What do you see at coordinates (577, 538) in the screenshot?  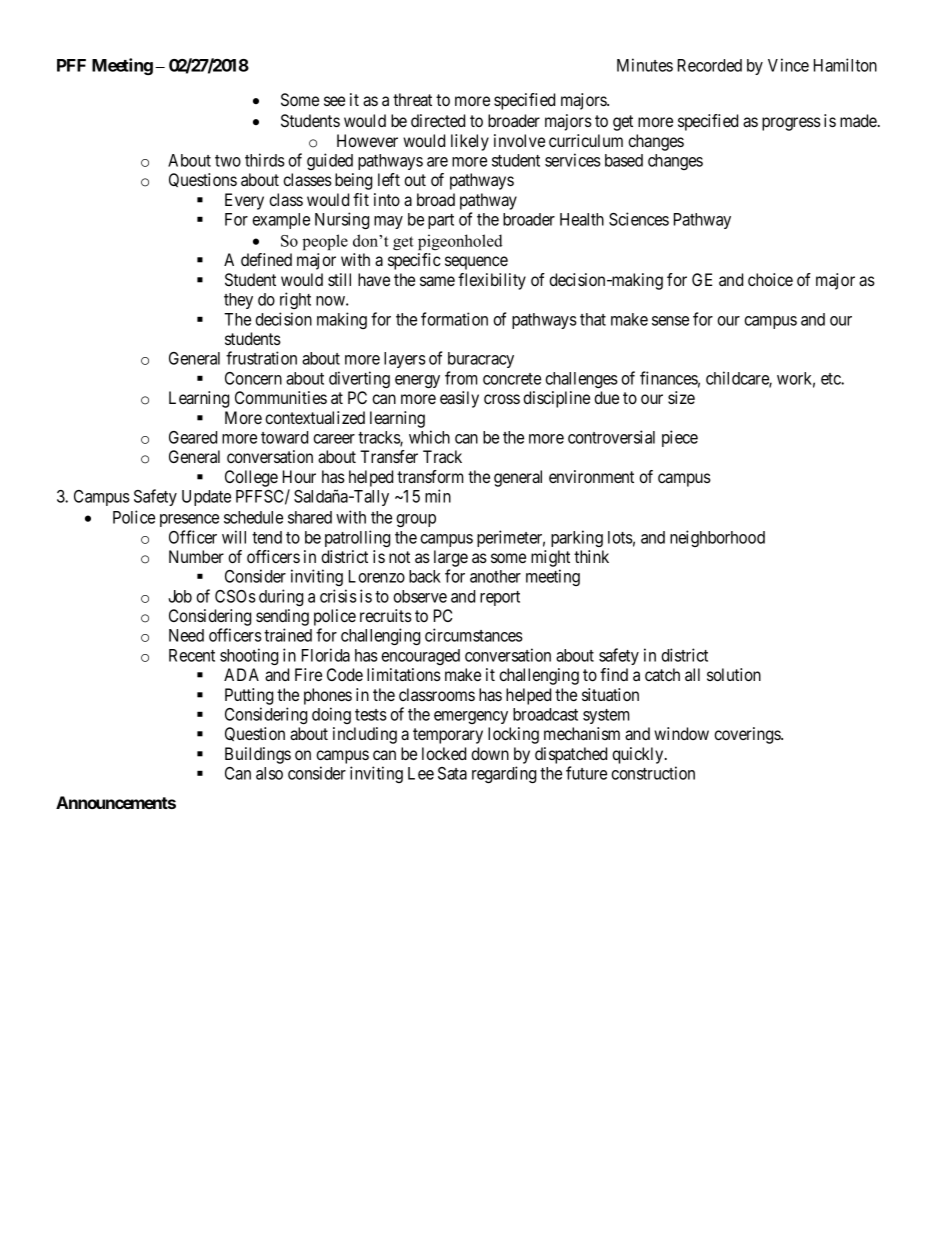 I see `parking` at bounding box center [577, 538].
